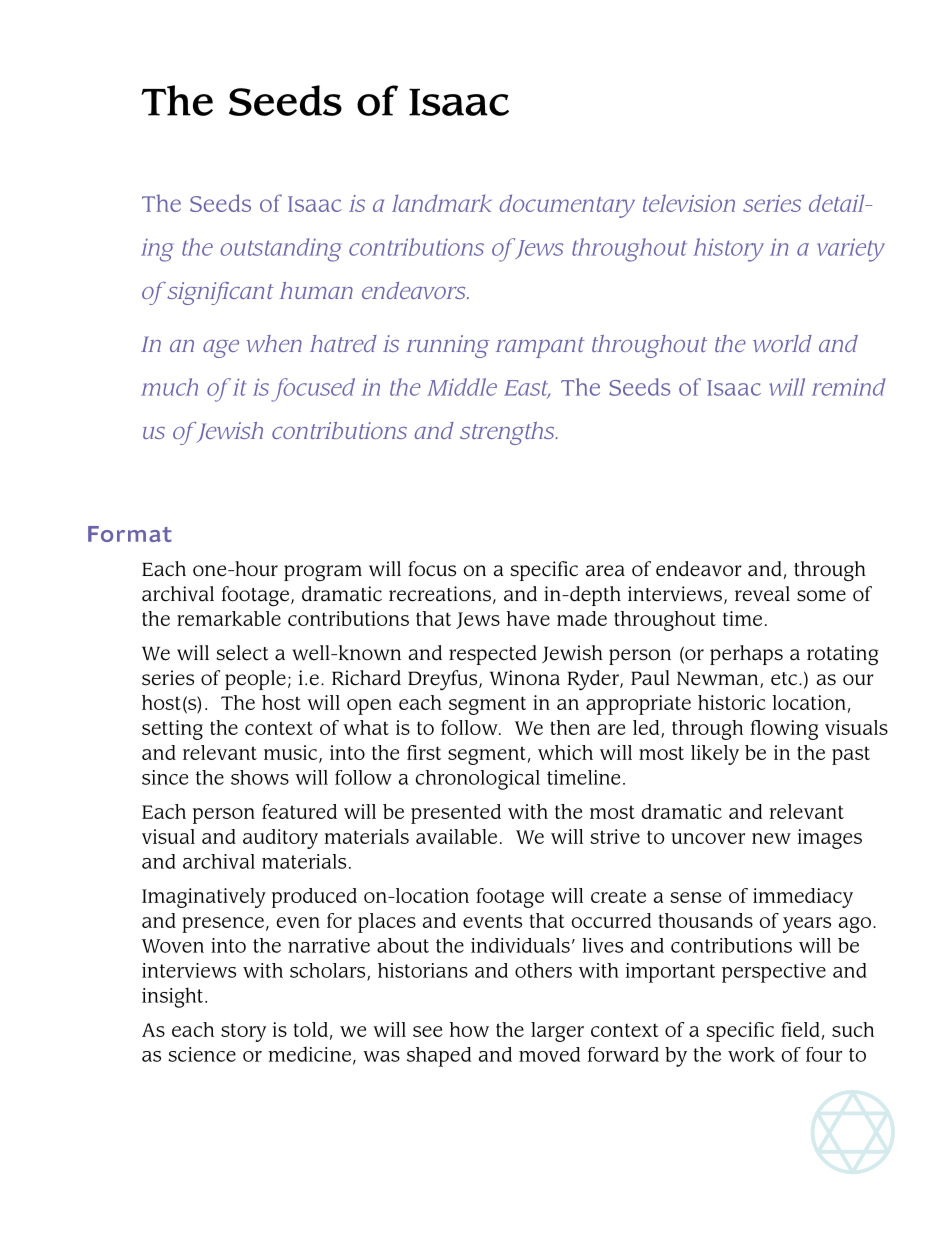  I want to click on shows, so click(260, 777).
